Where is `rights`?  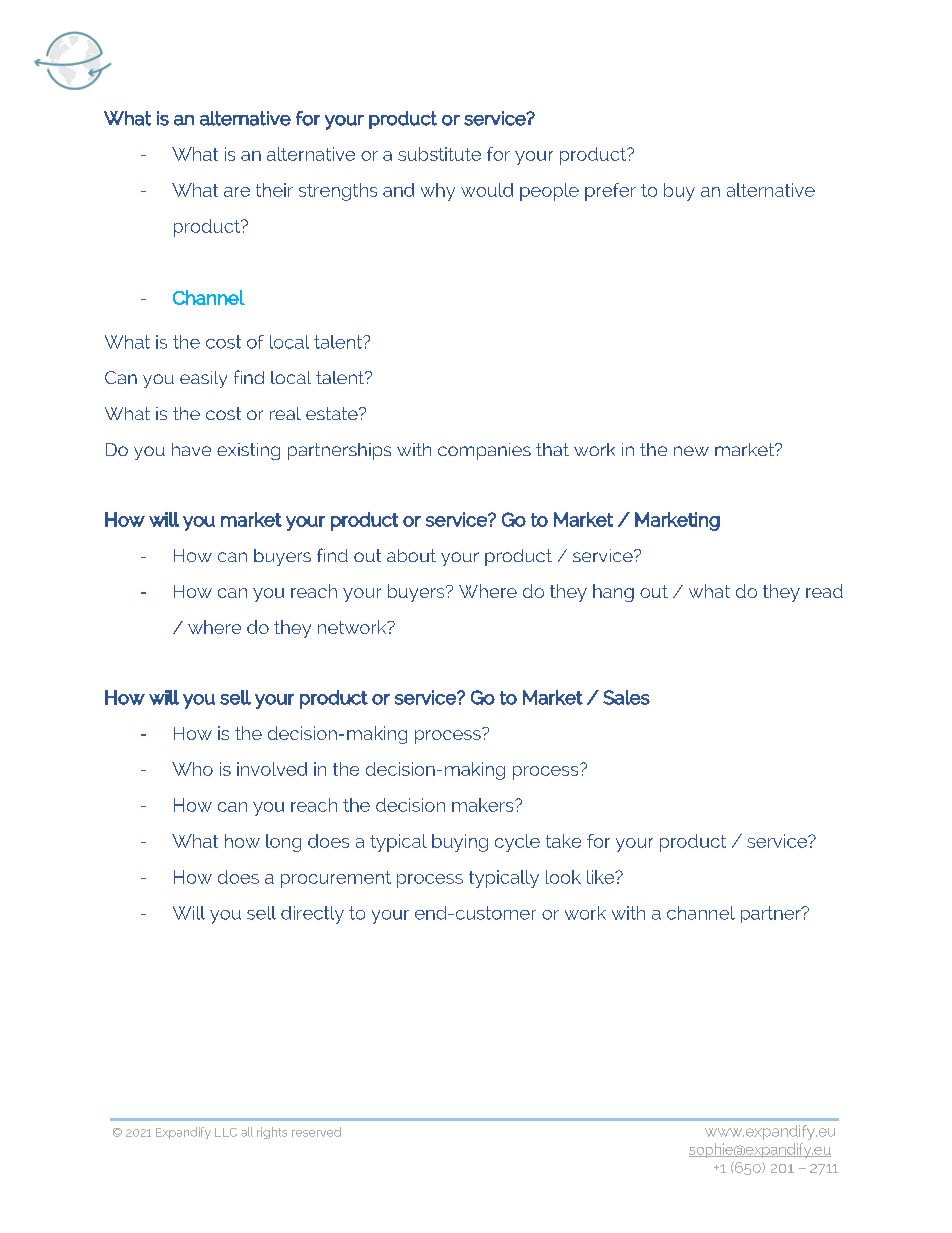
rights is located at coordinates (272, 1133).
